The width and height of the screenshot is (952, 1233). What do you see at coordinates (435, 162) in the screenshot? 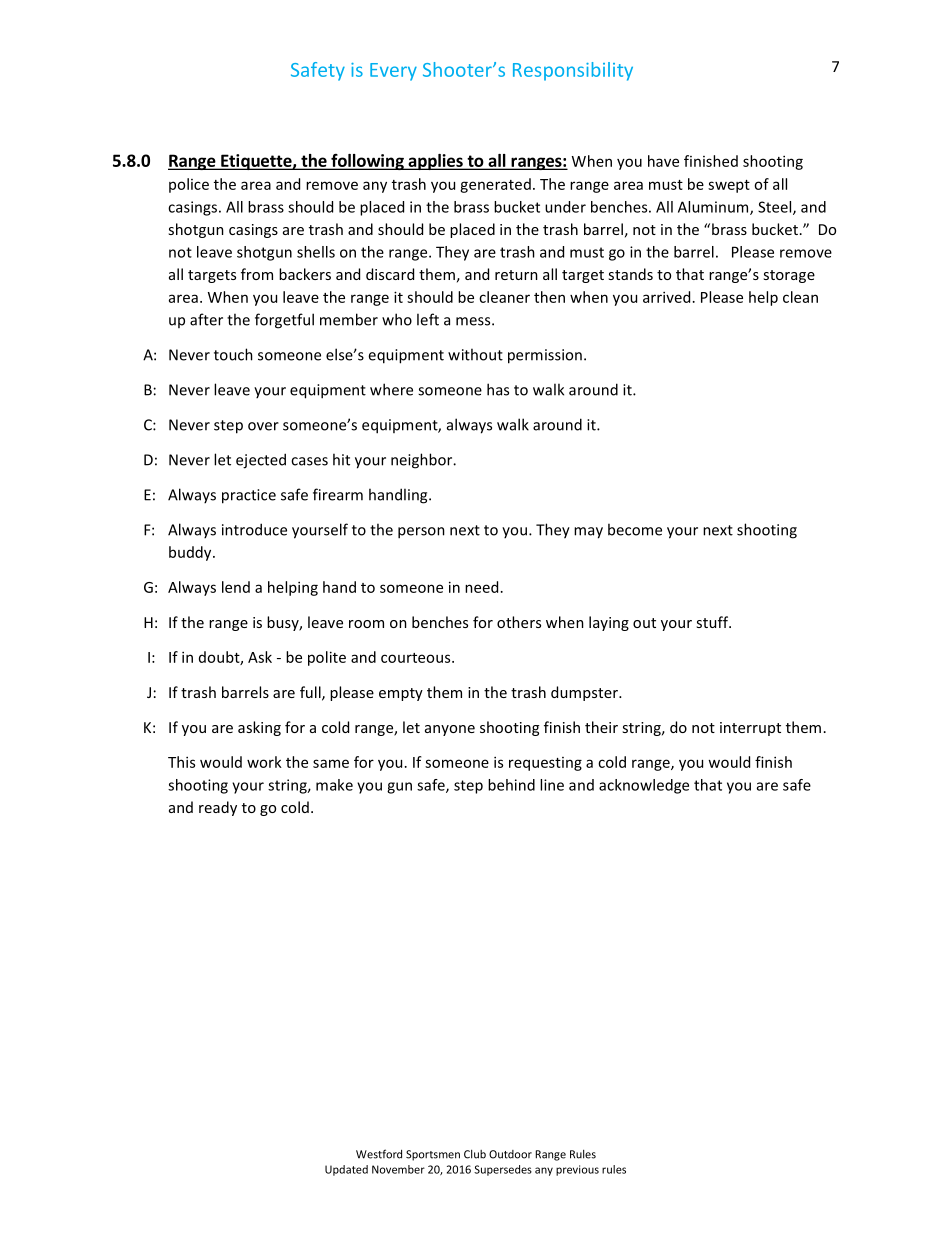
I see `applies` at bounding box center [435, 162].
